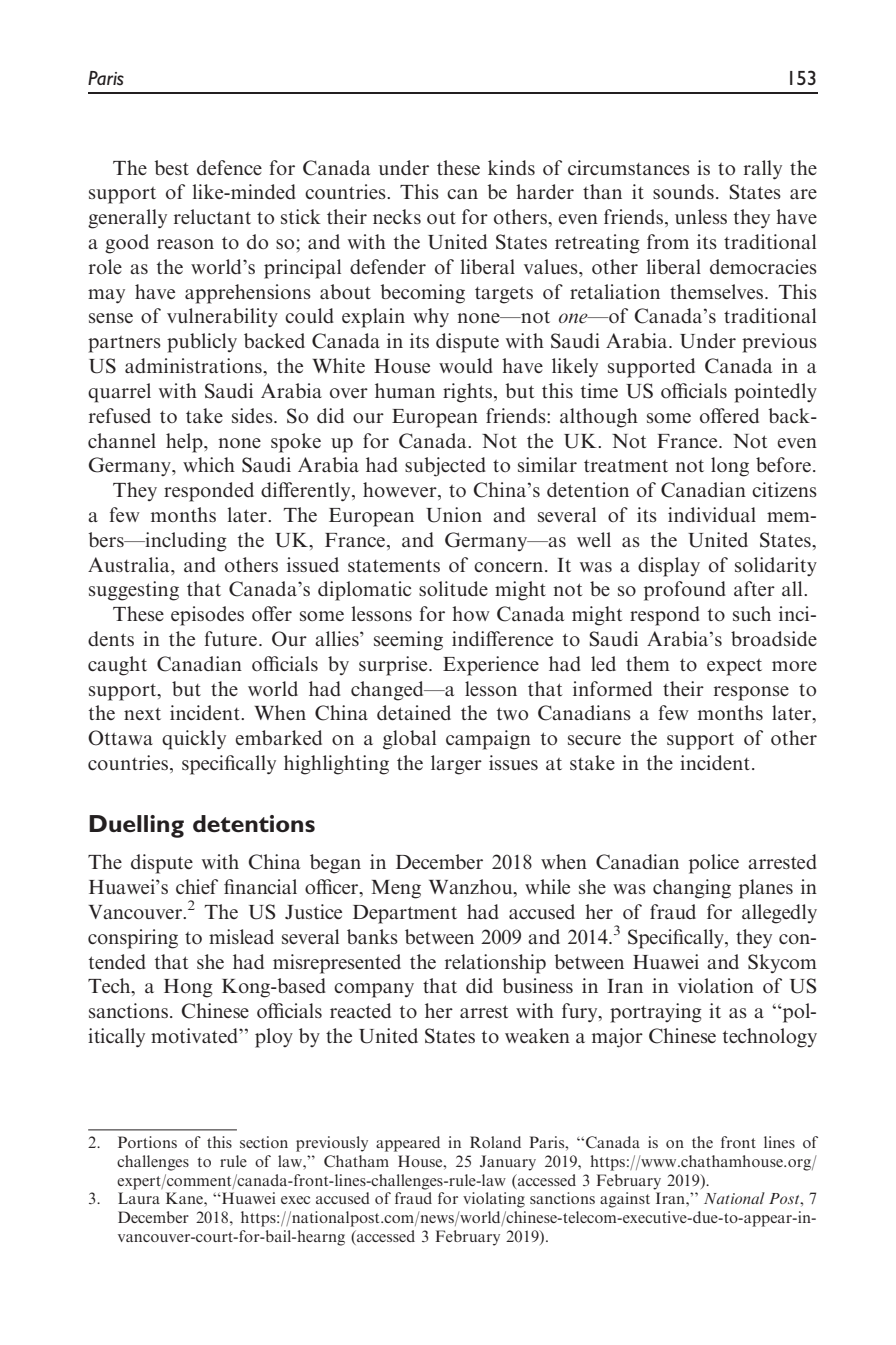 The width and height of the screenshot is (896, 1345). I want to click on which, so click(209, 464).
